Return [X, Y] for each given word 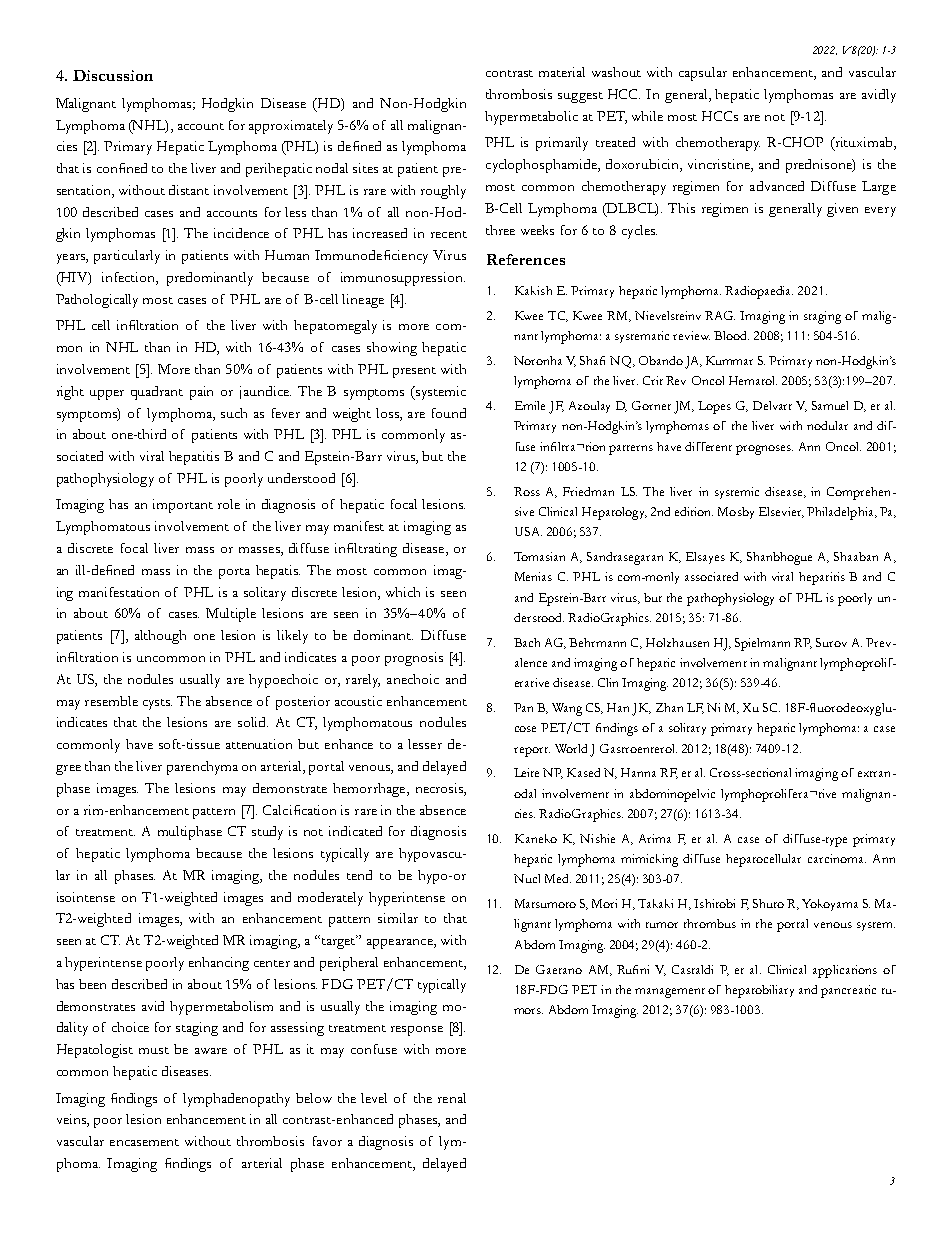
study [267, 833]
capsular [703, 74]
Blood [731, 335]
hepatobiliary [759, 991]
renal [452, 1098]
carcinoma [837, 858]
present [414, 372]
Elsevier [781, 512]
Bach [527, 642]
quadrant [157, 393]
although [160, 637]
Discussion [113, 75]
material [562, 72]
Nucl [527, 878]
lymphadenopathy [236, 1100]
